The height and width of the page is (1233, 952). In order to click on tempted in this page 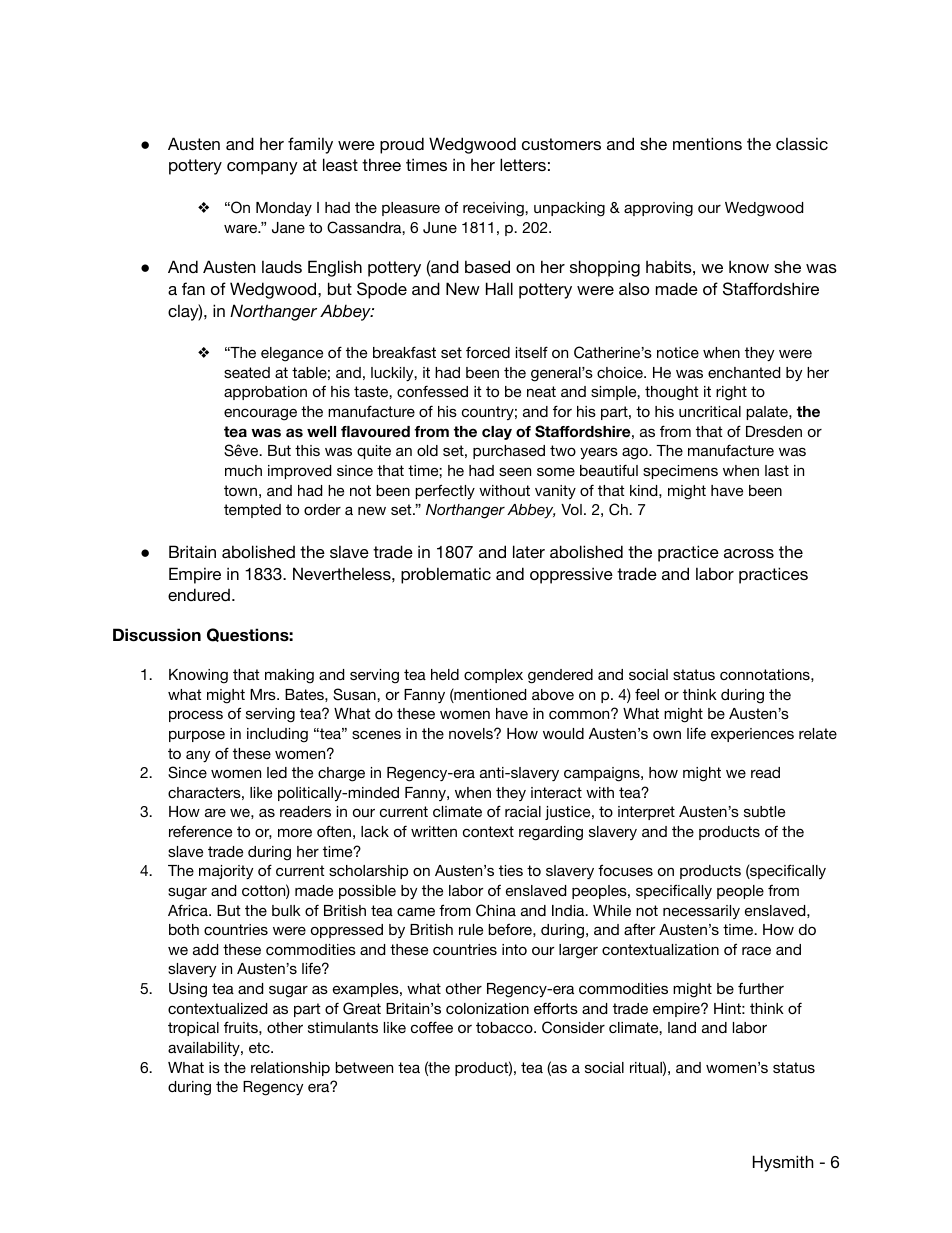, I will do `click(252, 511)`.
